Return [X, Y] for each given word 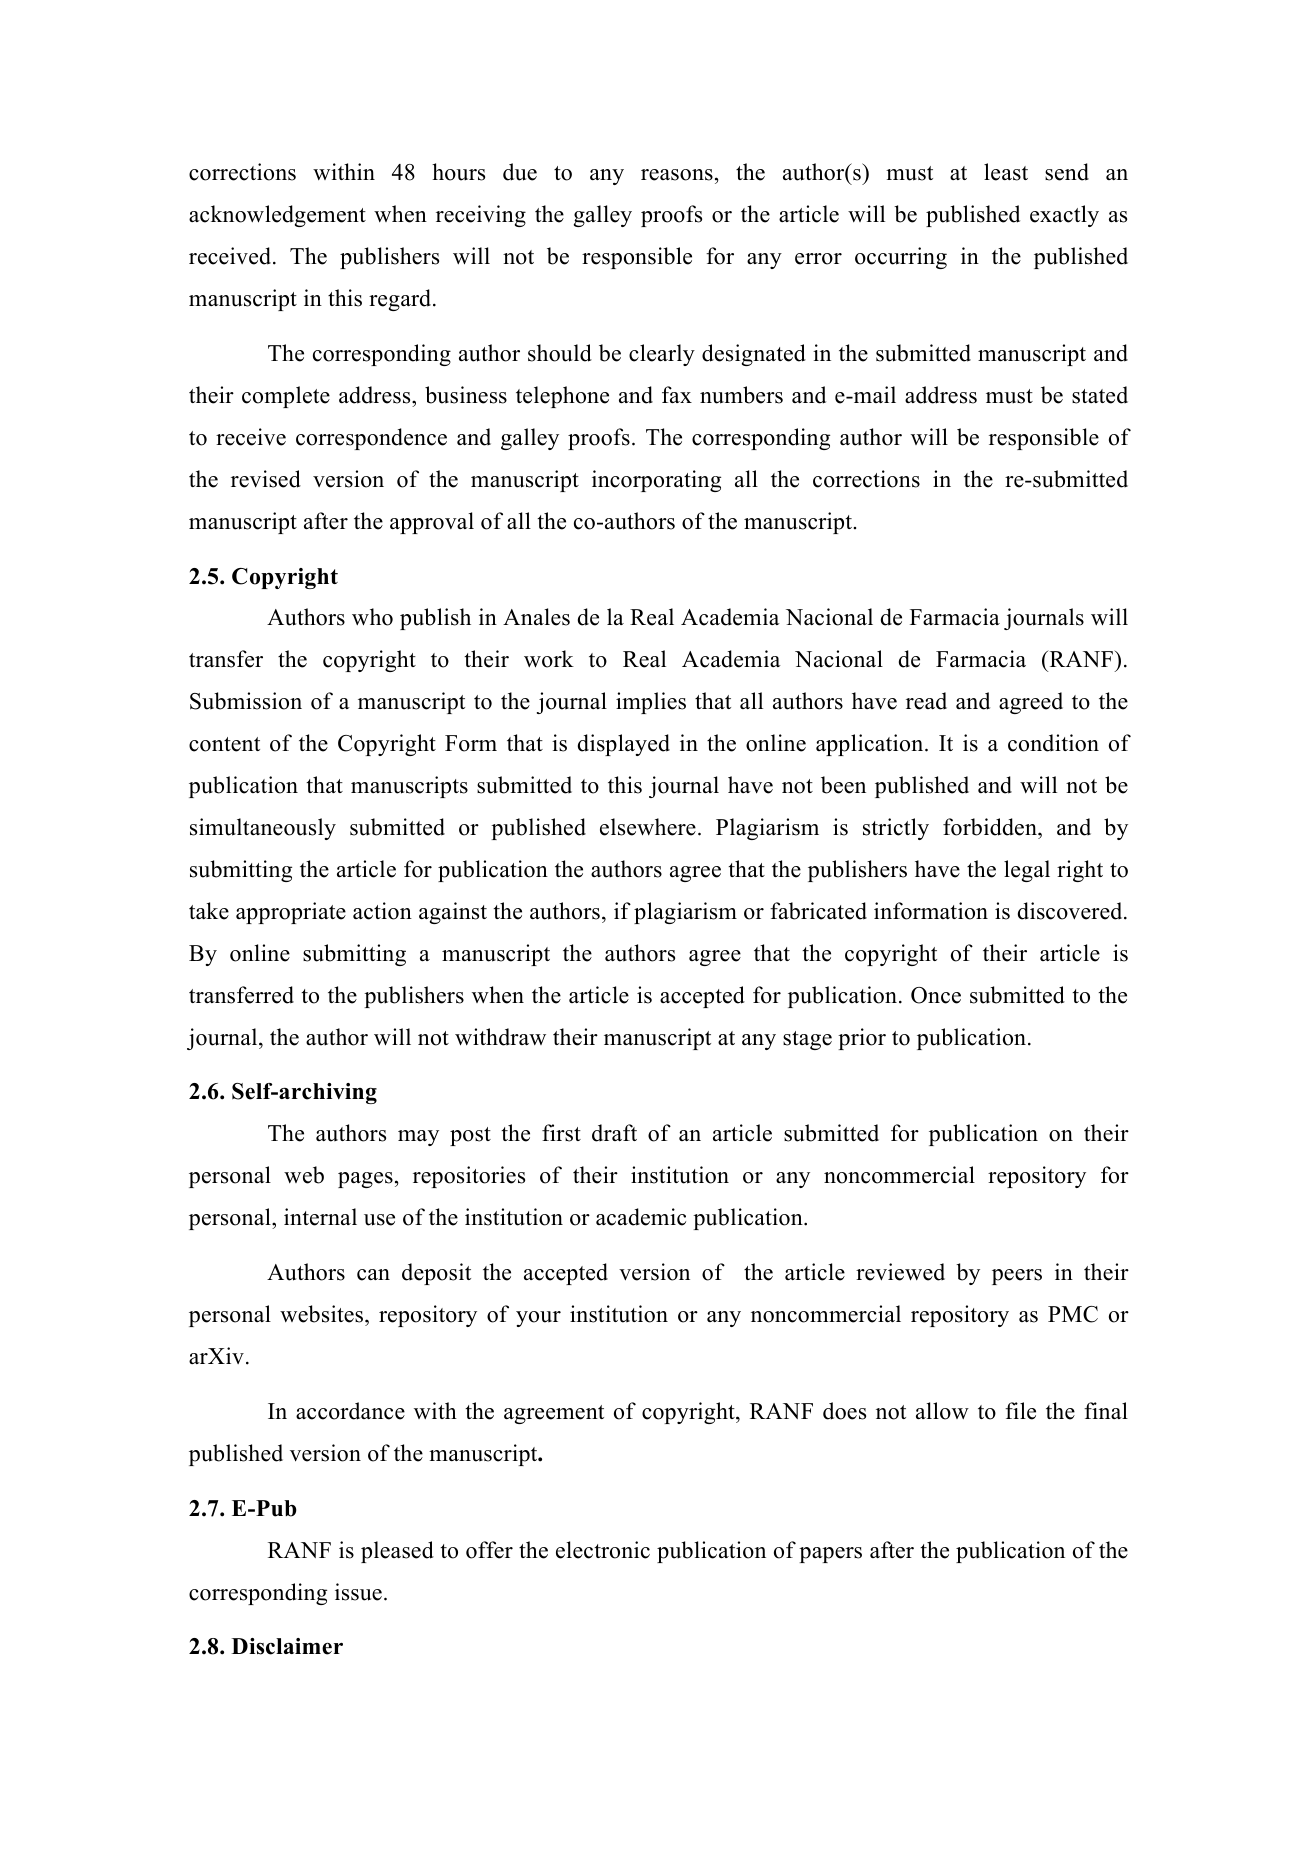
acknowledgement [277, 216]
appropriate [291, 913]
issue [358, 1592]
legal [1027, 871]
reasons [677, 175]
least [1006, 172]
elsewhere [648, 827]
